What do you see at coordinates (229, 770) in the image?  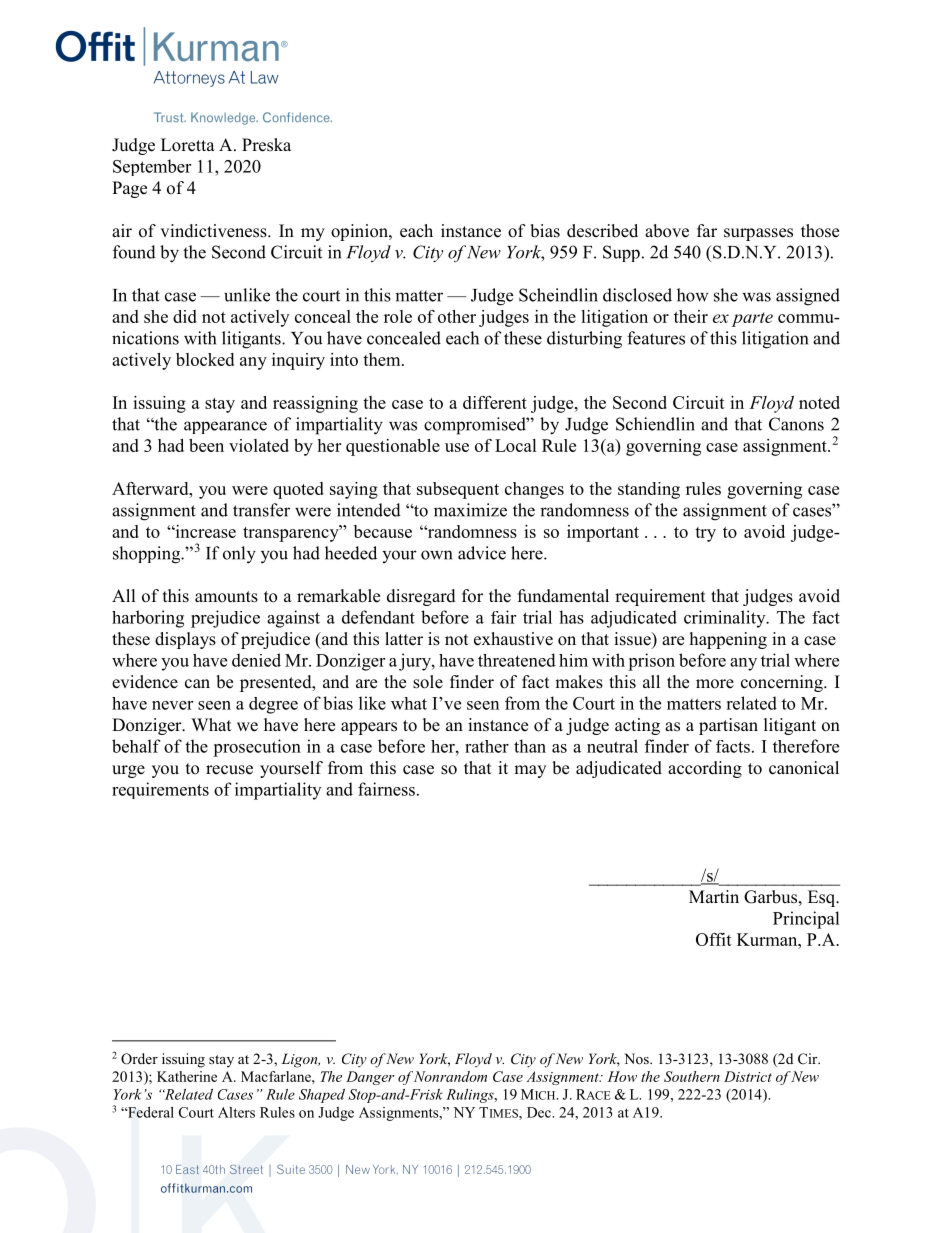 I see `recuse` at bounding box center [229, 770].
